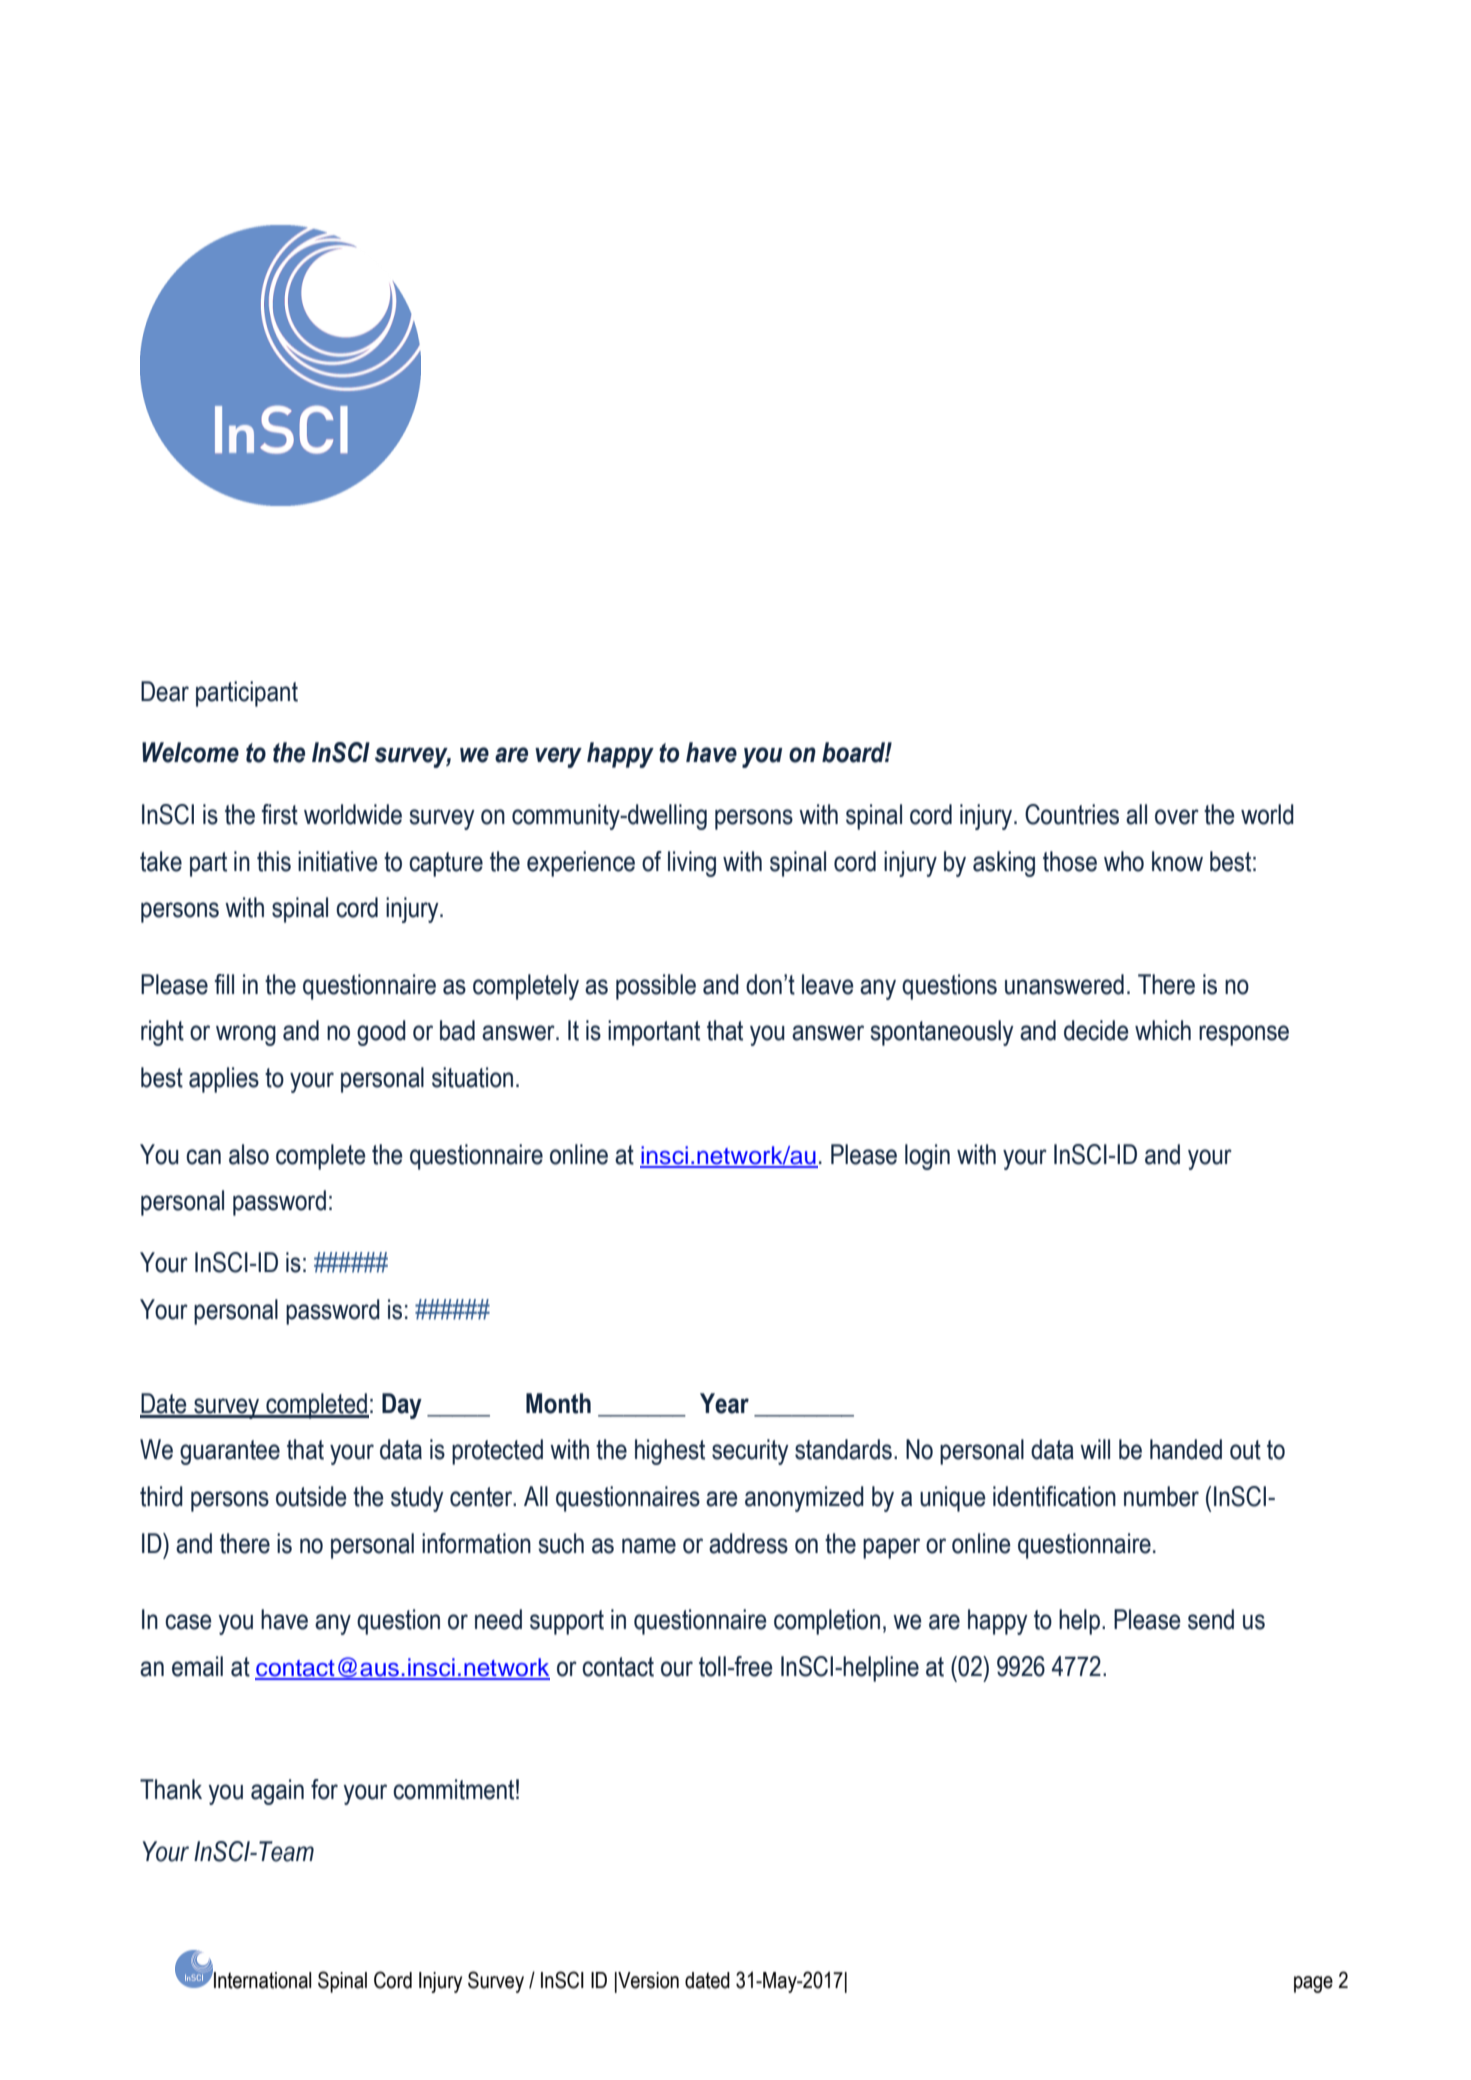  Describe the element at coordinates (249, 1154) in the document. I see `also` at that location.
